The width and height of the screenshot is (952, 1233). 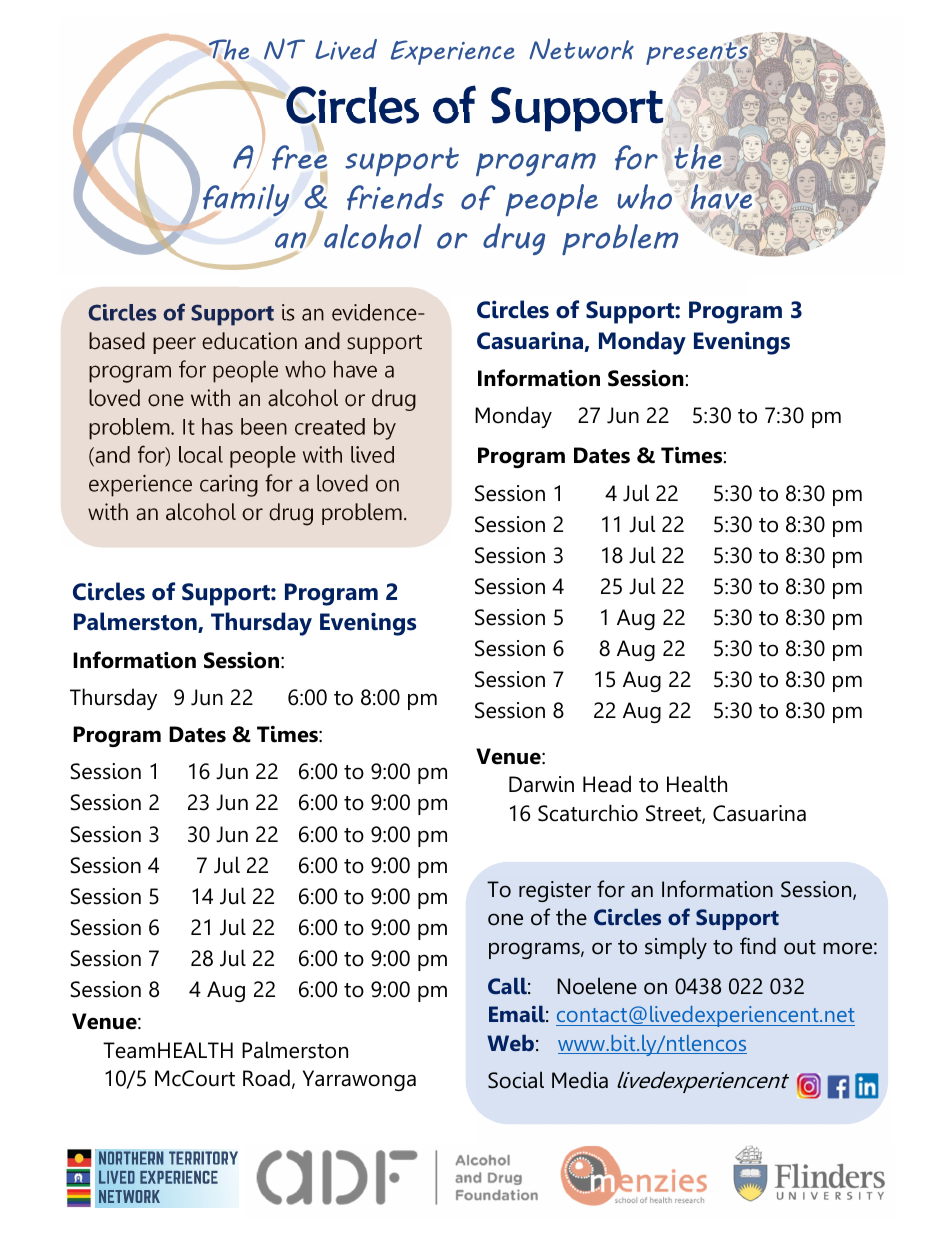 What do you see at coordinates (510, 1042) in the screenshot?
I see `Web` at bounding box center [510, 1042].
